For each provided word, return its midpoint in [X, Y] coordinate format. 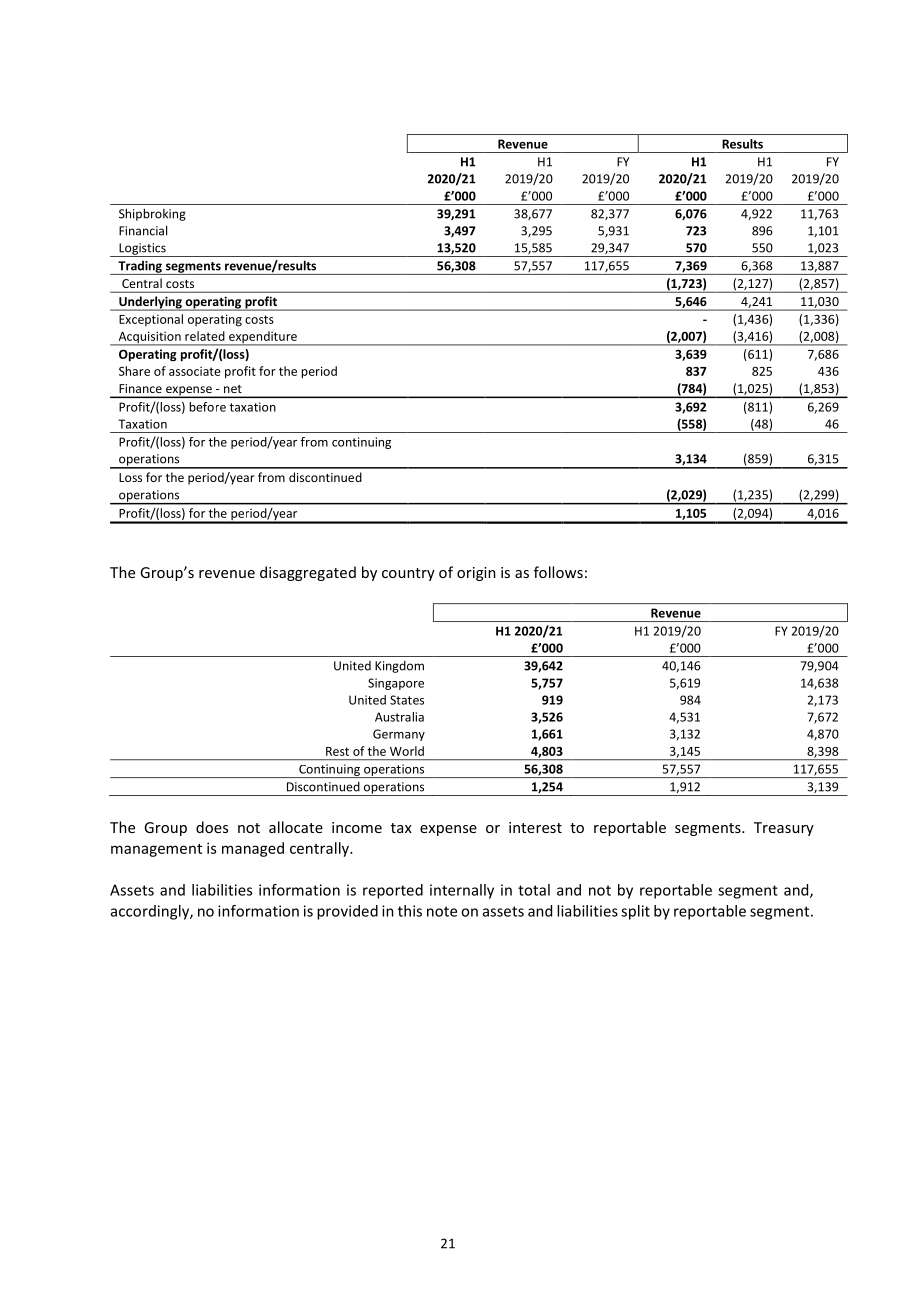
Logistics [142, 250]
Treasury [784, 829]
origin [476, 574]
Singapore [396, 684]
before [208, 407]
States [407, 700]
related [205, 336]
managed [253, 849]
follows [558, 572]
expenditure [263, 338]
